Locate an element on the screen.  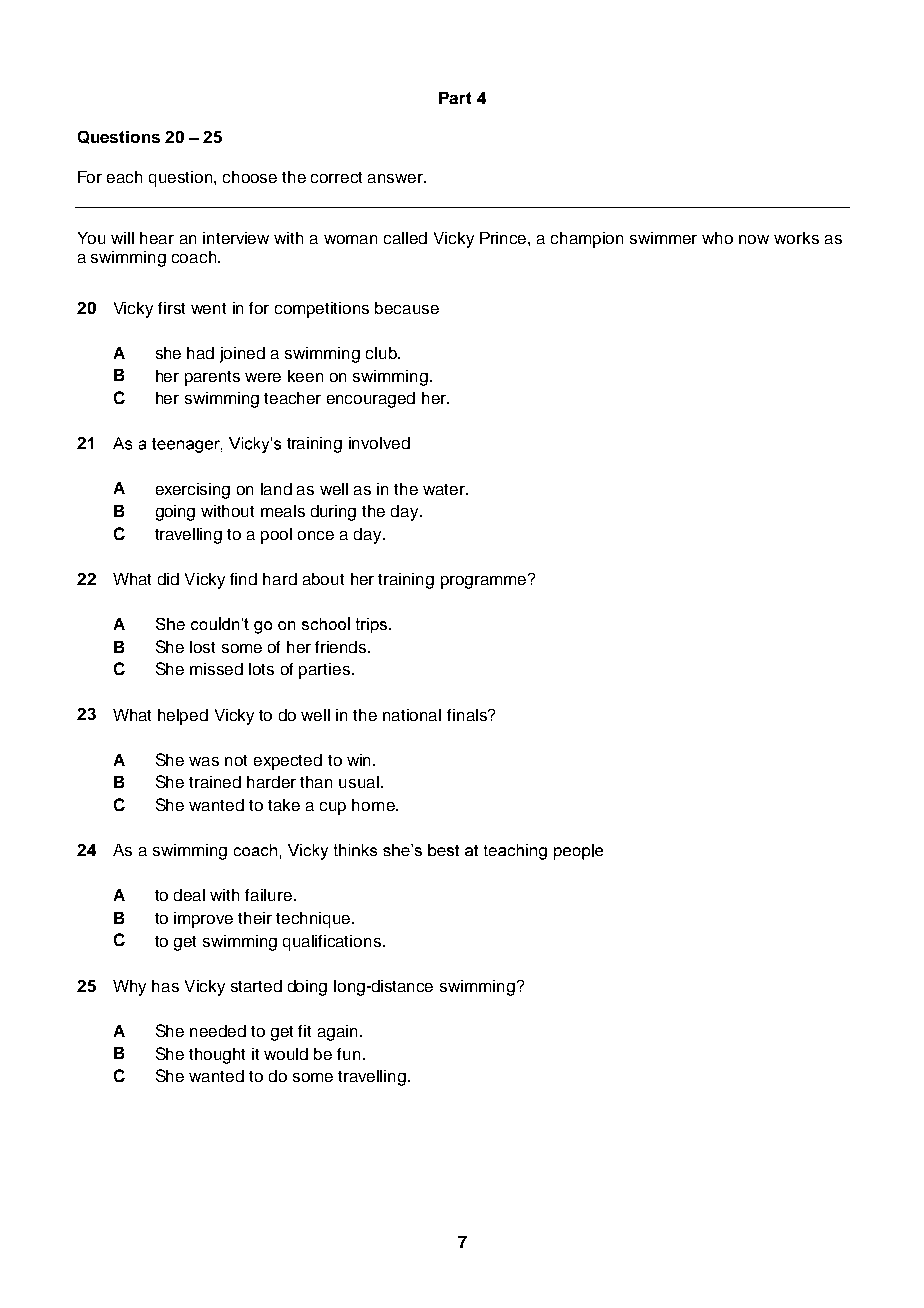
who is located at coordinates (717, 238).
